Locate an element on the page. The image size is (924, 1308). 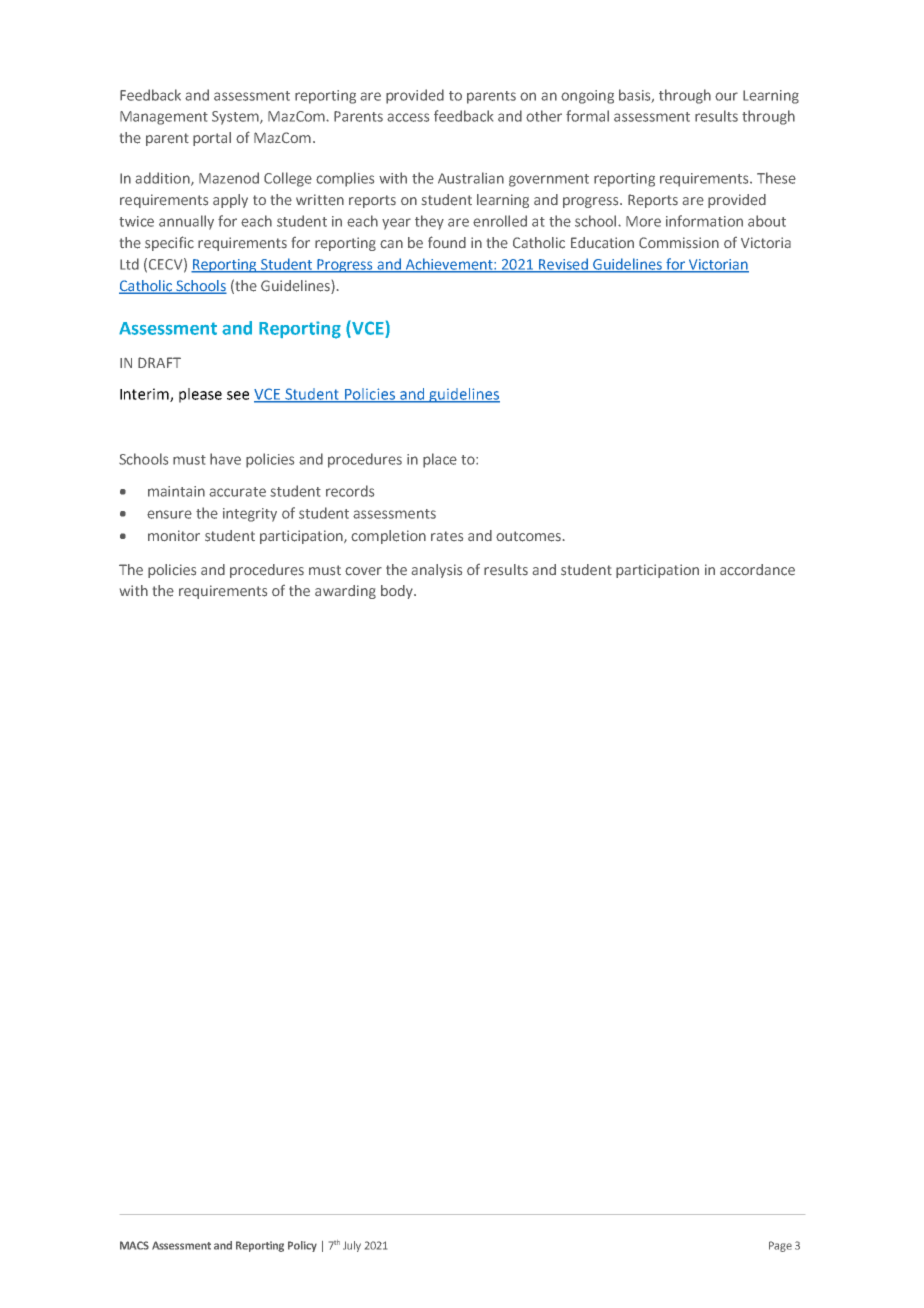
monitor is located at coordinates (174, 535).
